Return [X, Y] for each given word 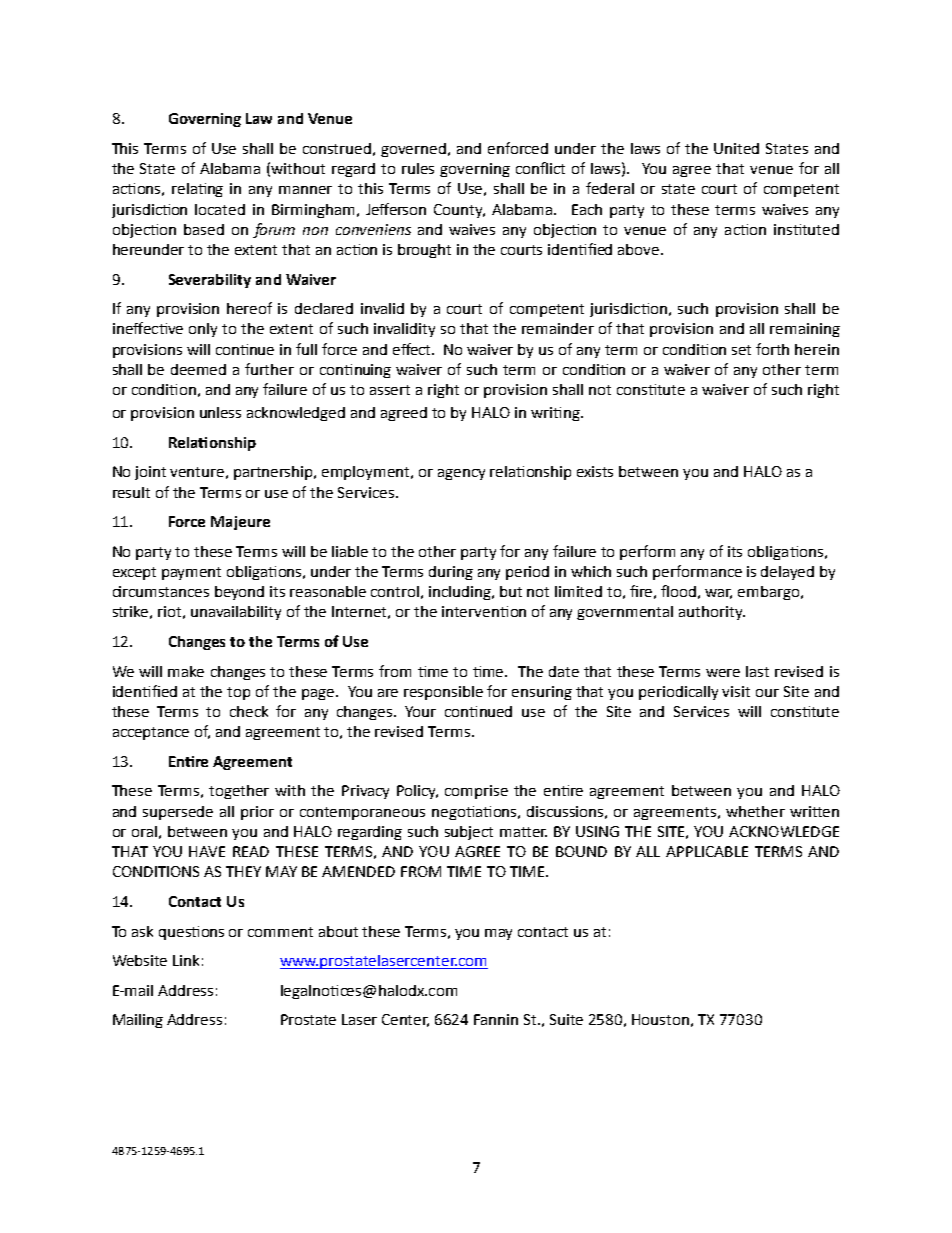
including [461, 593]
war [718, 594]
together [239, 792]
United [736, 148]
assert [390, 390]
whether [755, 811]
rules [418, 168]
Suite [566, 1019]
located [220, 209]
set [741, 350]
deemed [198, 369]
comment [280, 932]
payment [191, 573]
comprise [476, 792]
